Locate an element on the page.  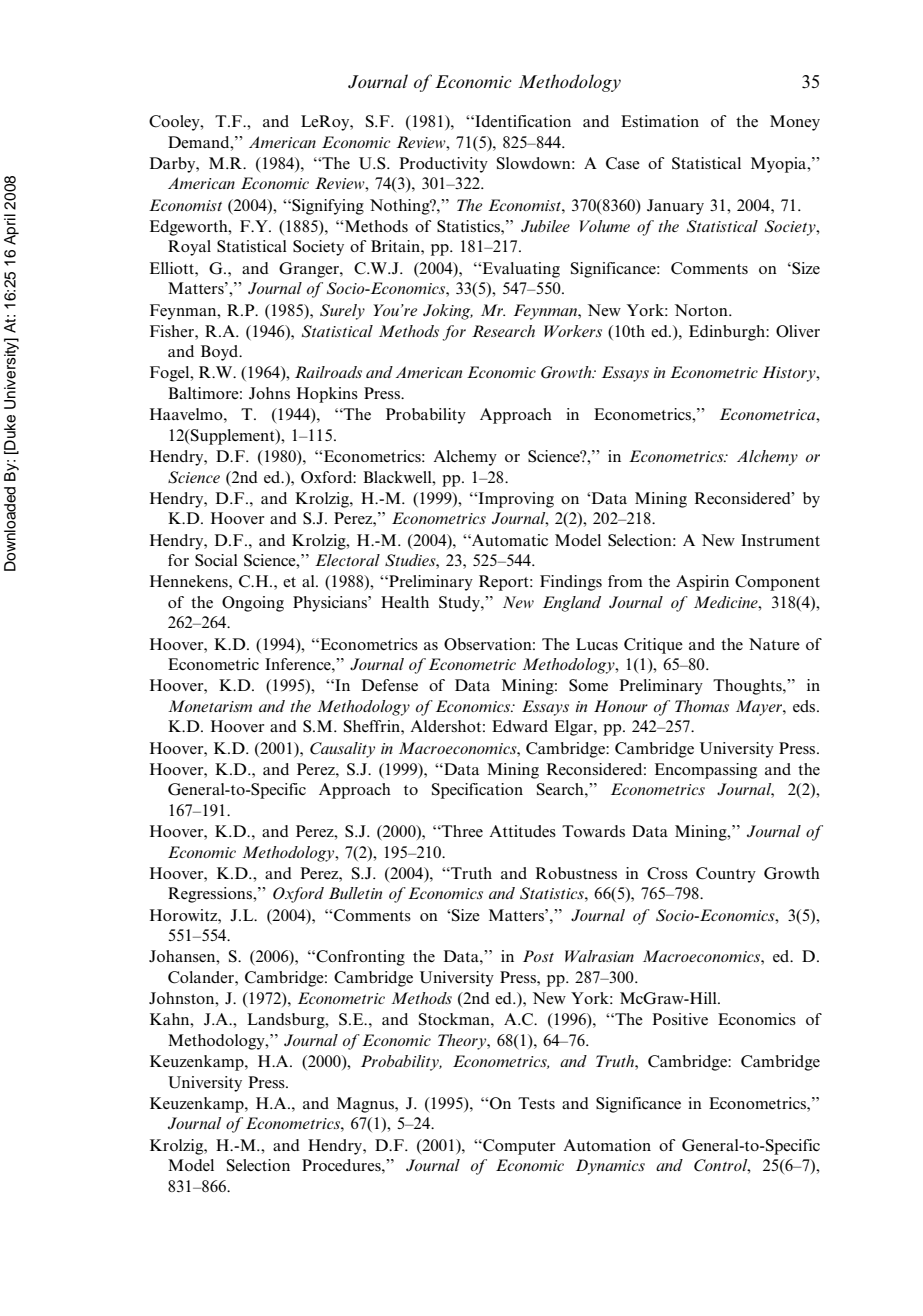
Computer is located at coordinates (518, 1147).
